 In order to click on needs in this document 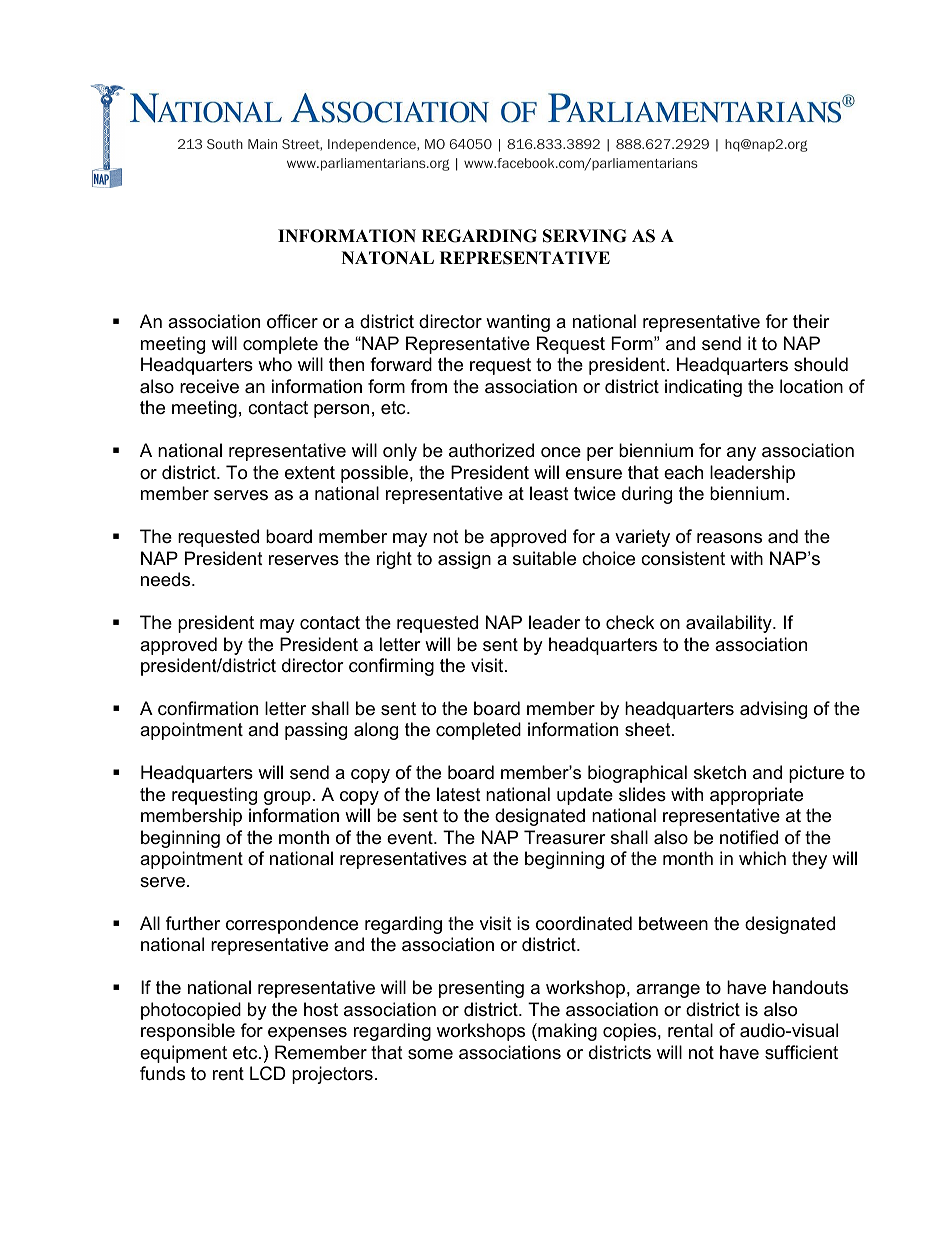, I will do `click(167, 579)`.
